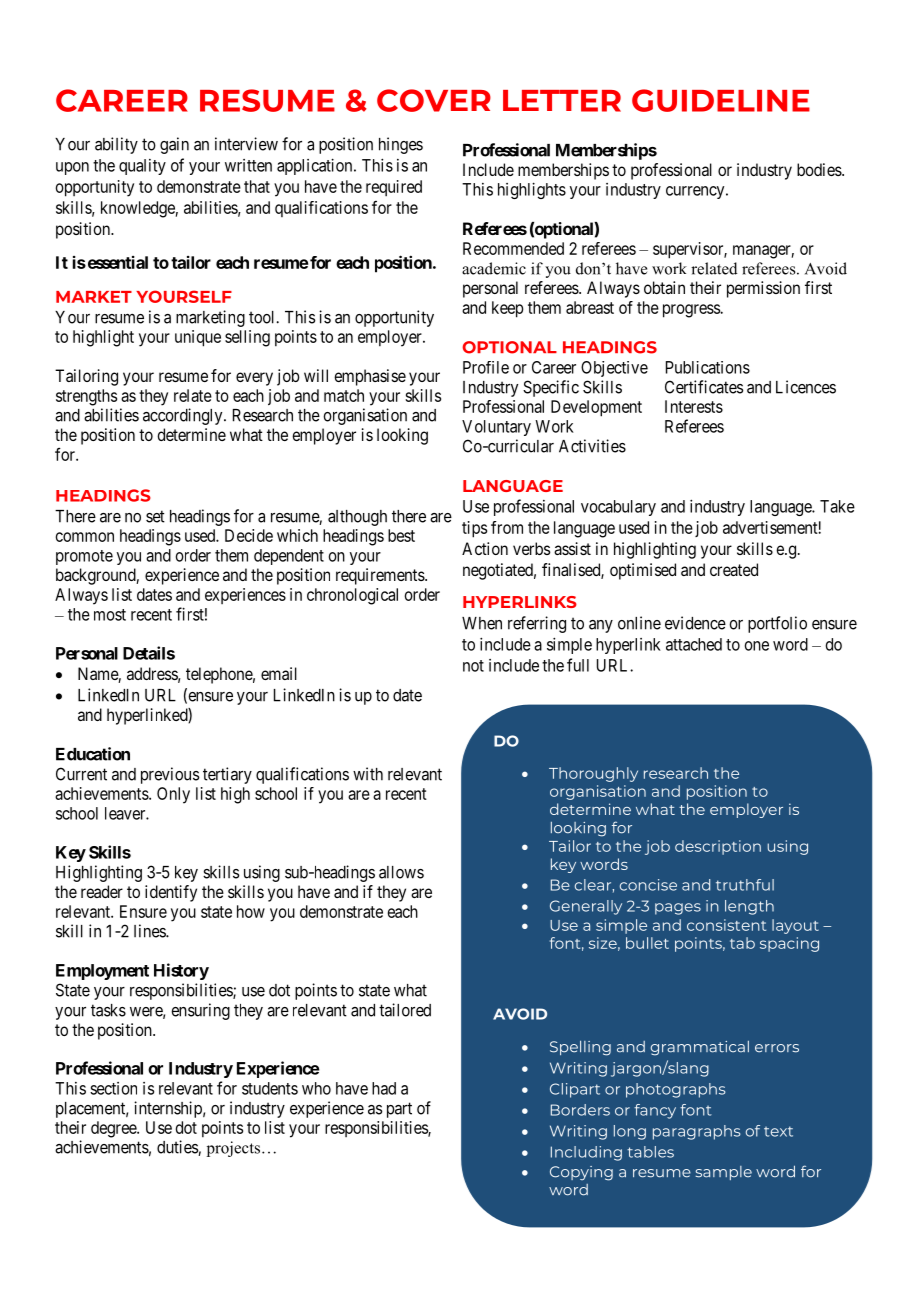 This image has height=1308, width=924. I want to click on duties, so click(178, 1148).
